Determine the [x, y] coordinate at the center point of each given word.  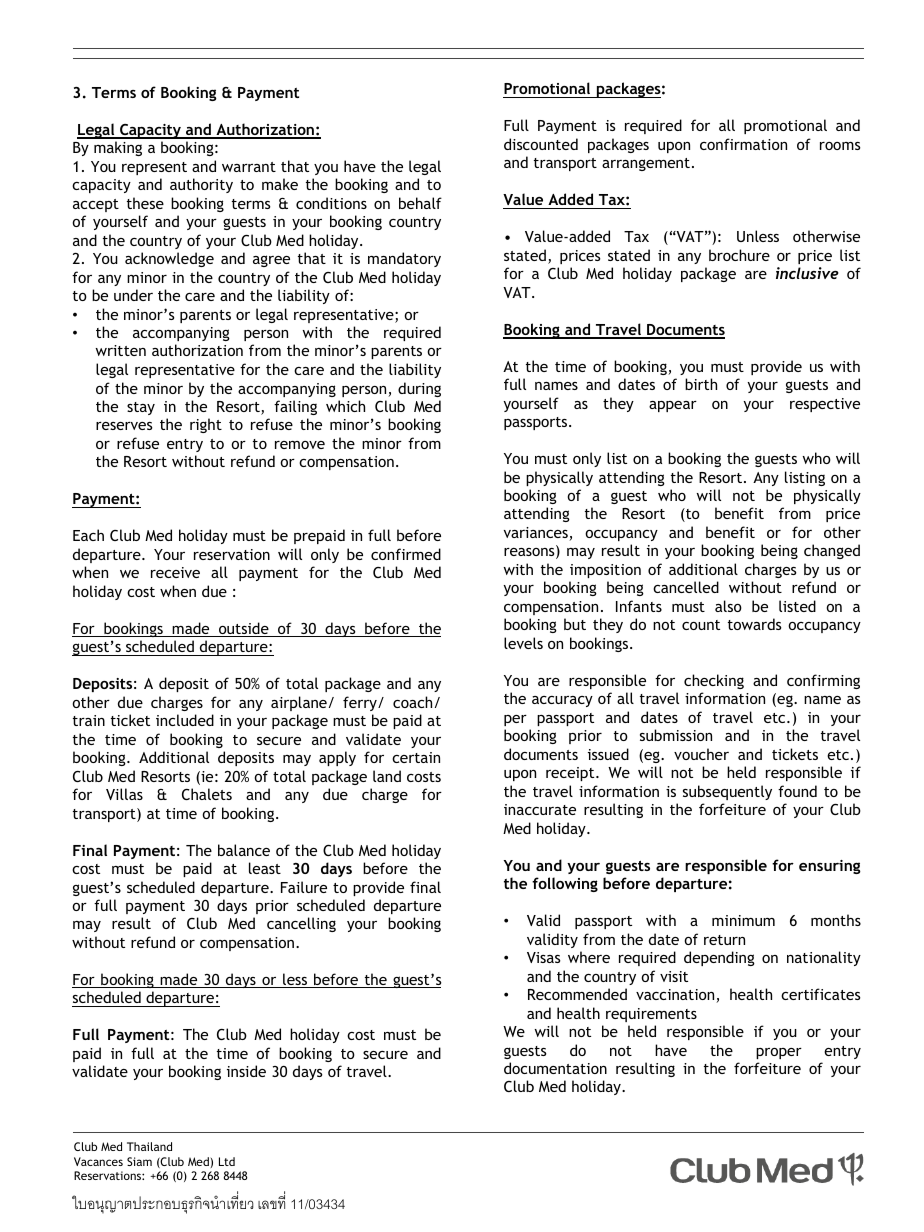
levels [523, 643]
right [206, 425]
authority [201, 185]
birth [701, 384]
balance [244, 850]
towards [755, 624]
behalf [420, 203]
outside [244, 629]
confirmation [743, 144]
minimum [743, 920]
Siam [139, 1161]
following [565, 884]
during [419, 389]
